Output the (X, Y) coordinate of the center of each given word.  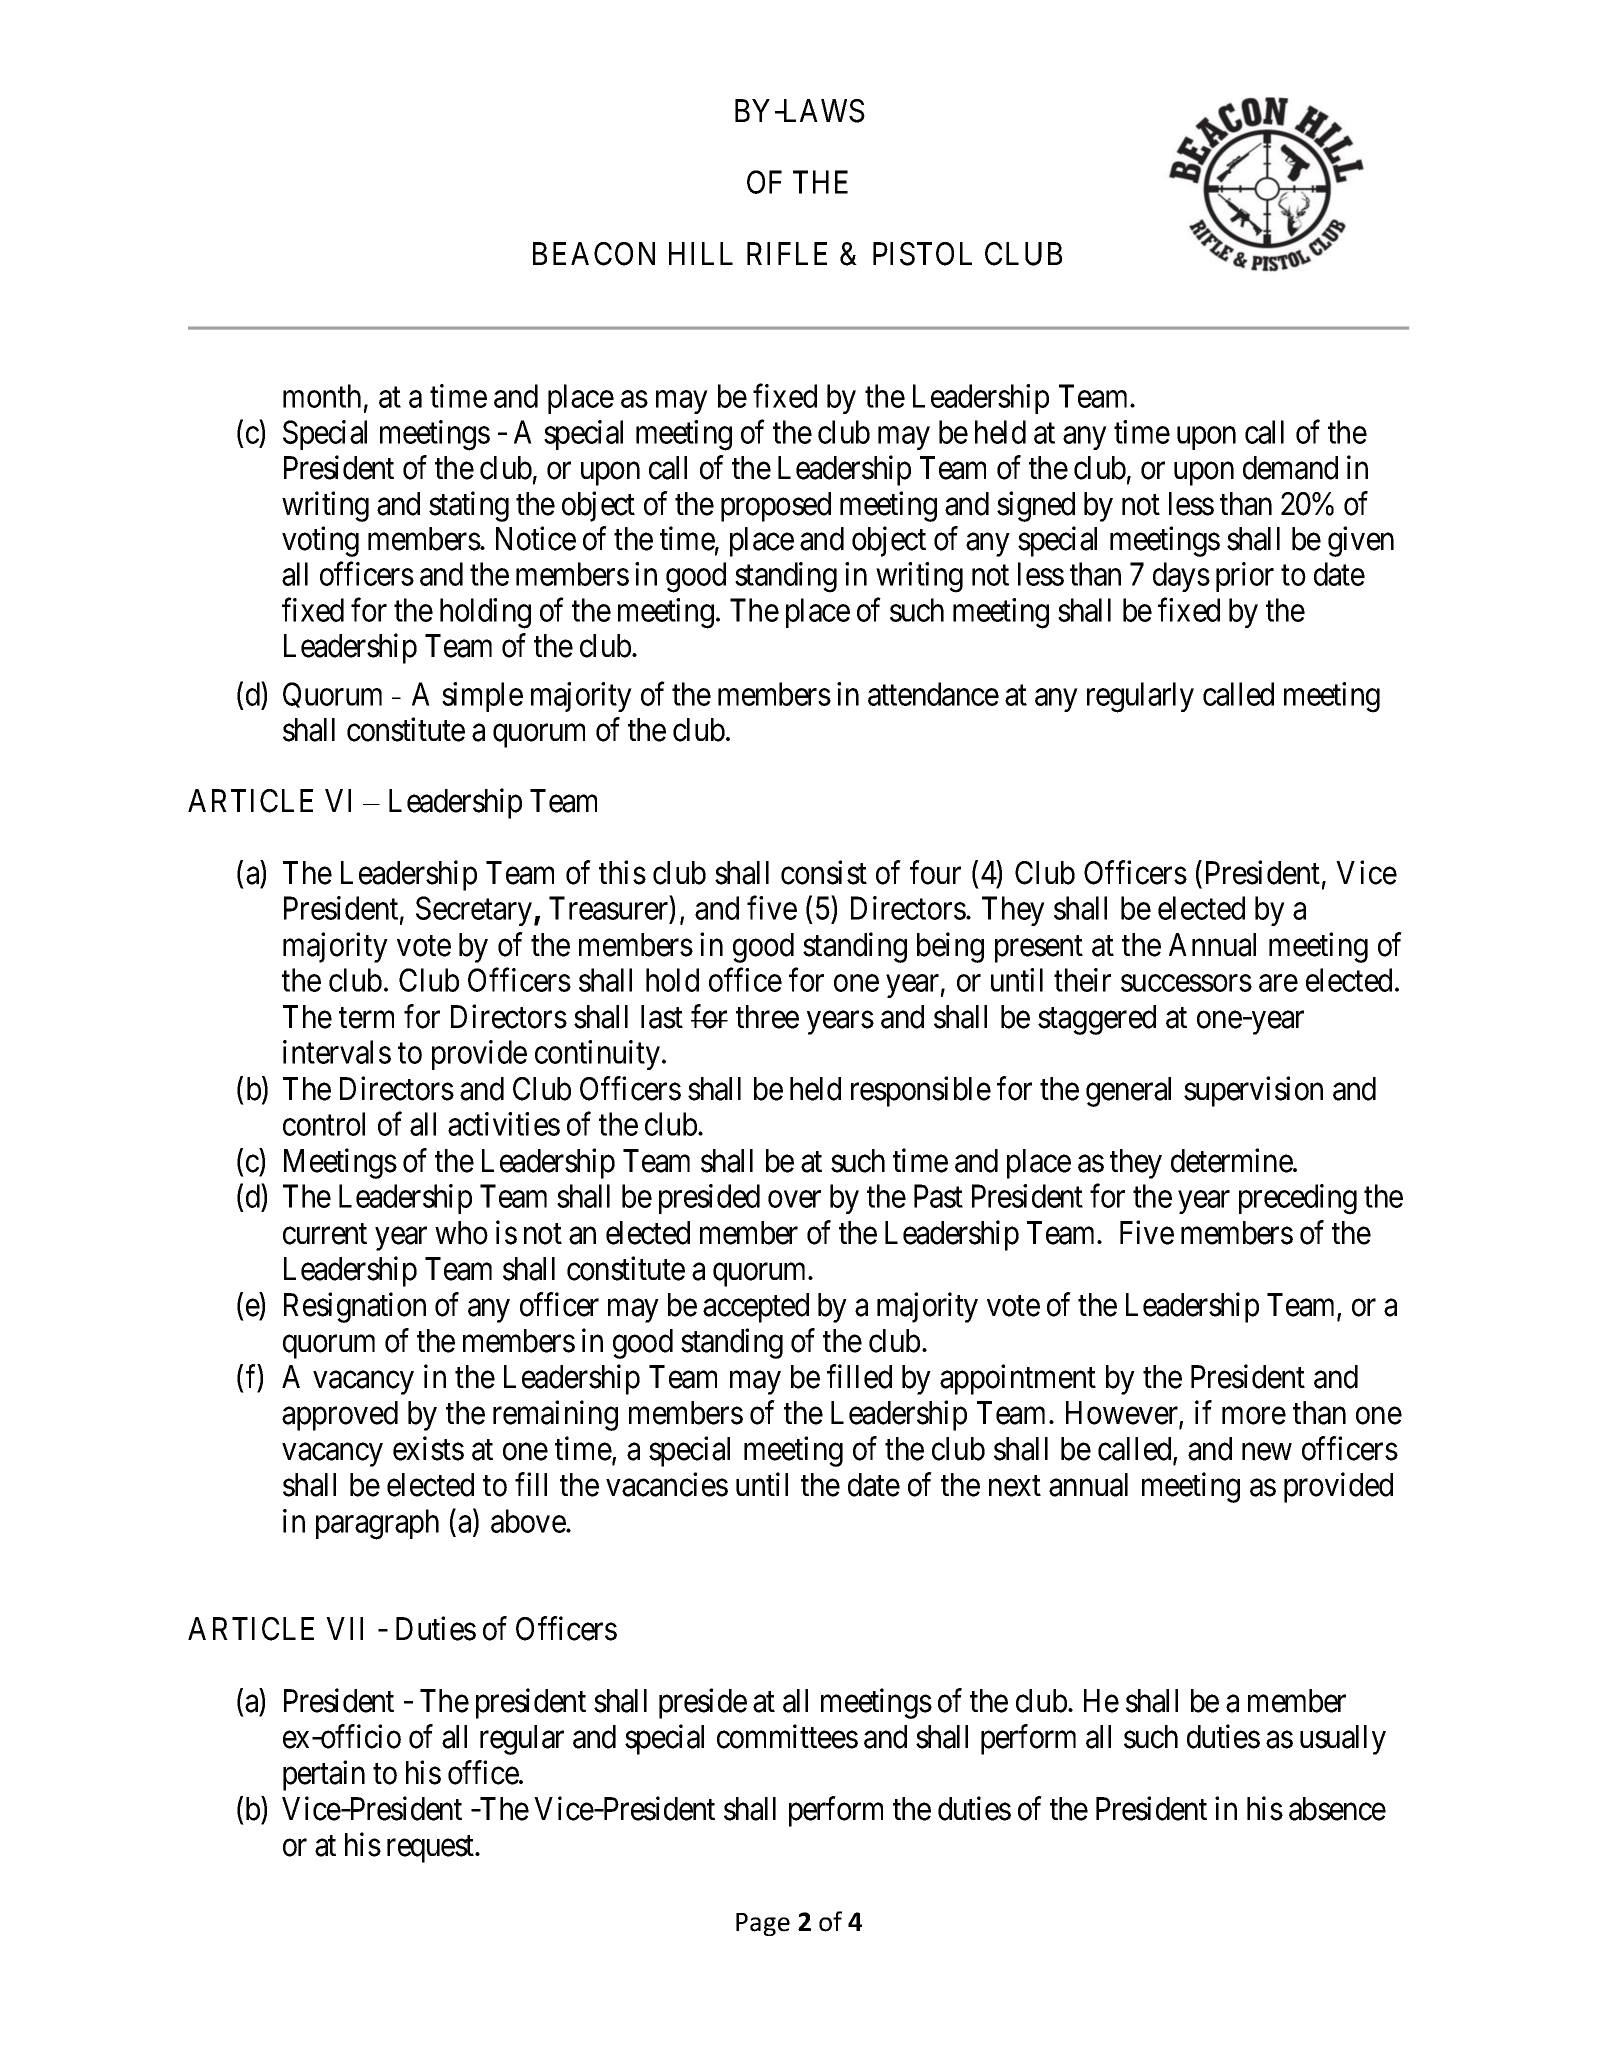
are (1278, 983)
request (432, 1849)
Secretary (475, 911)
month (322, 396)
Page (763, 1924)
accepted (756, 1308)
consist (824, 872)
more (1254, 1416)
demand (1290, 468)
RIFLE (787, 253)
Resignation (355, 1308)
